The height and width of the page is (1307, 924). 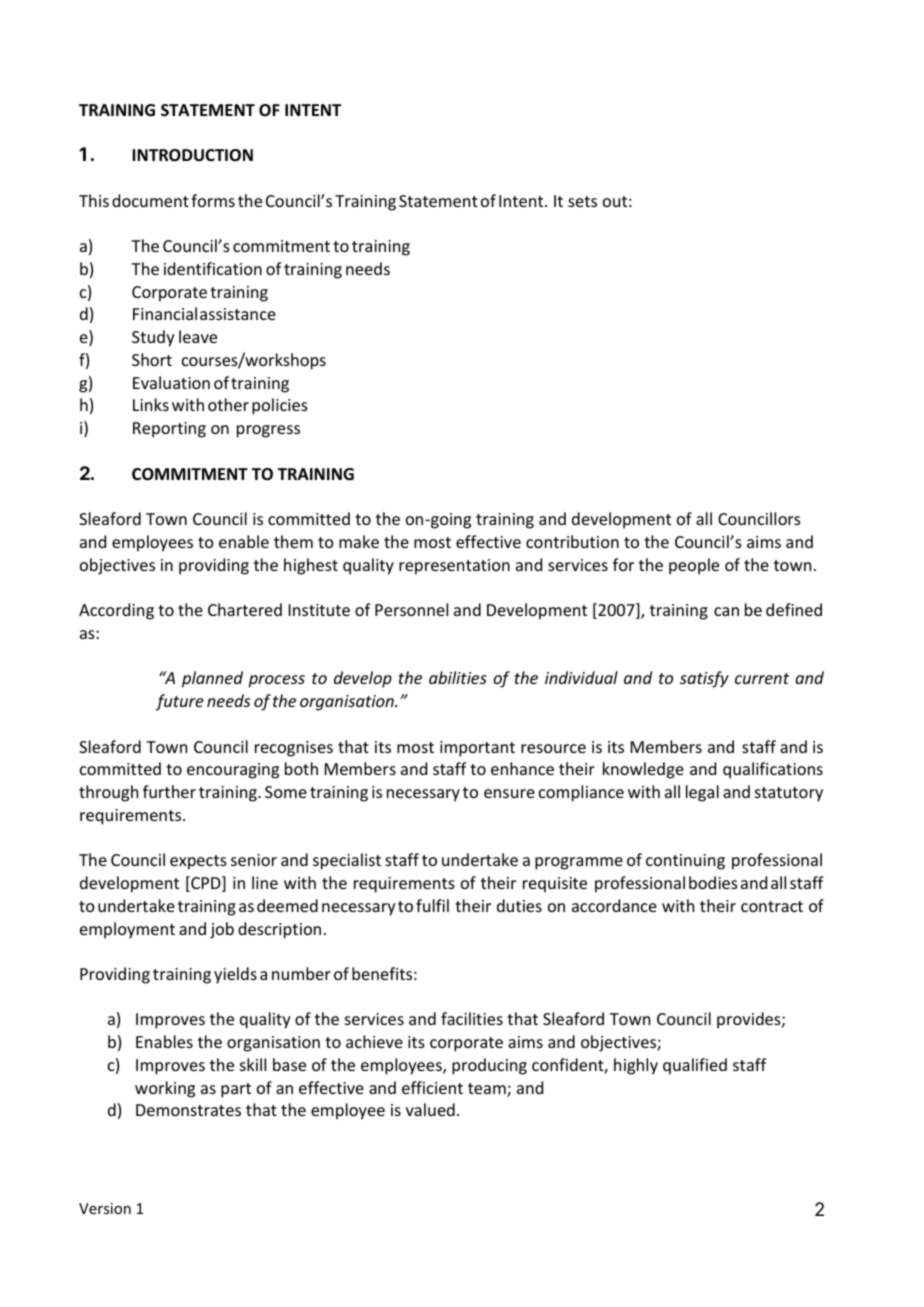 I want to click on abilities, so click(x=458, y=677).
